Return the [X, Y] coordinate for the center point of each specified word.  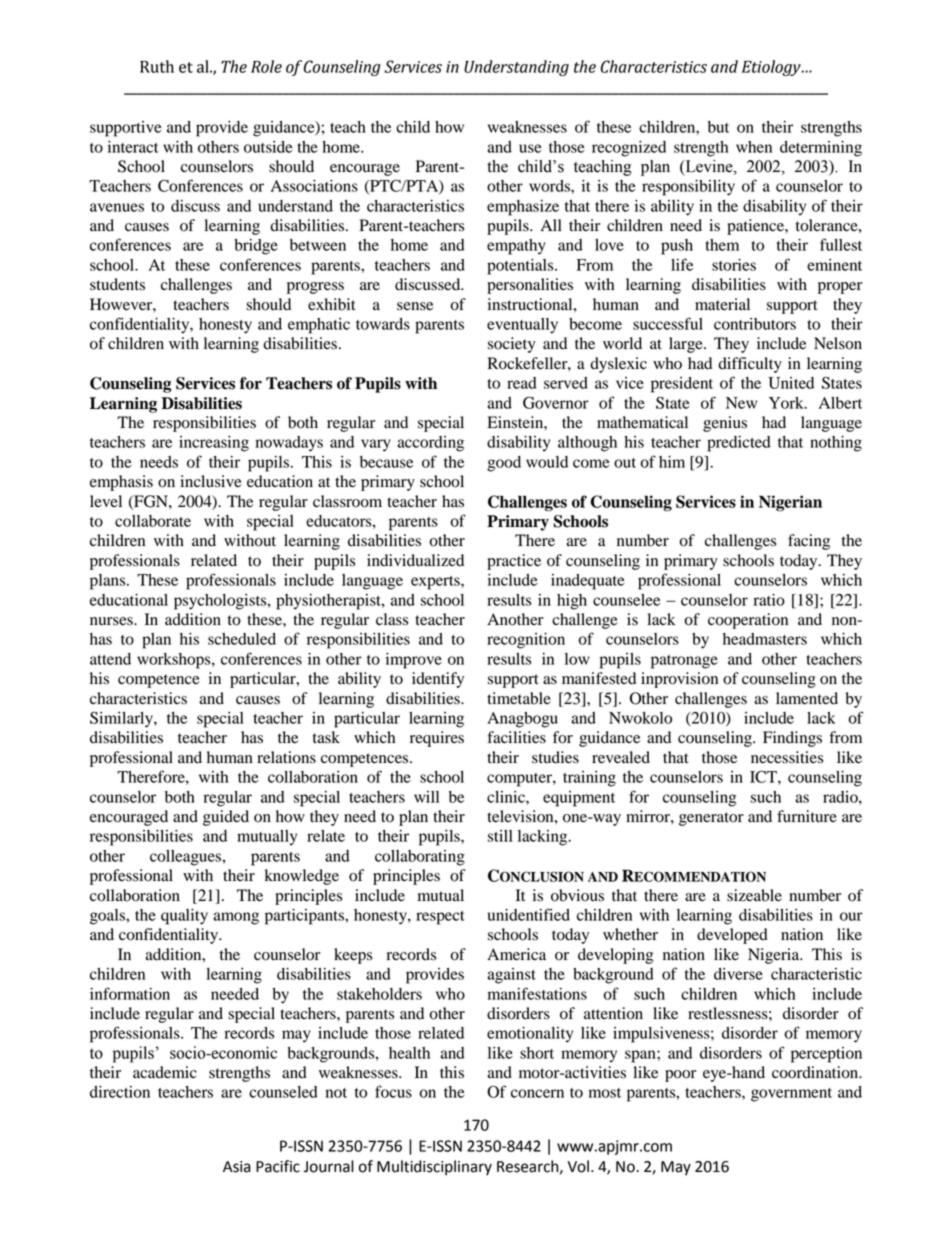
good [504, 464]
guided [226, 818]
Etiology [772, 68]
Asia [237, 1167]
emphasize [523, 208]
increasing [214, 444]
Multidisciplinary [434, 1168]
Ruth [157, 66]
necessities [787, 757]
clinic [507, 797]
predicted [739, 444]
